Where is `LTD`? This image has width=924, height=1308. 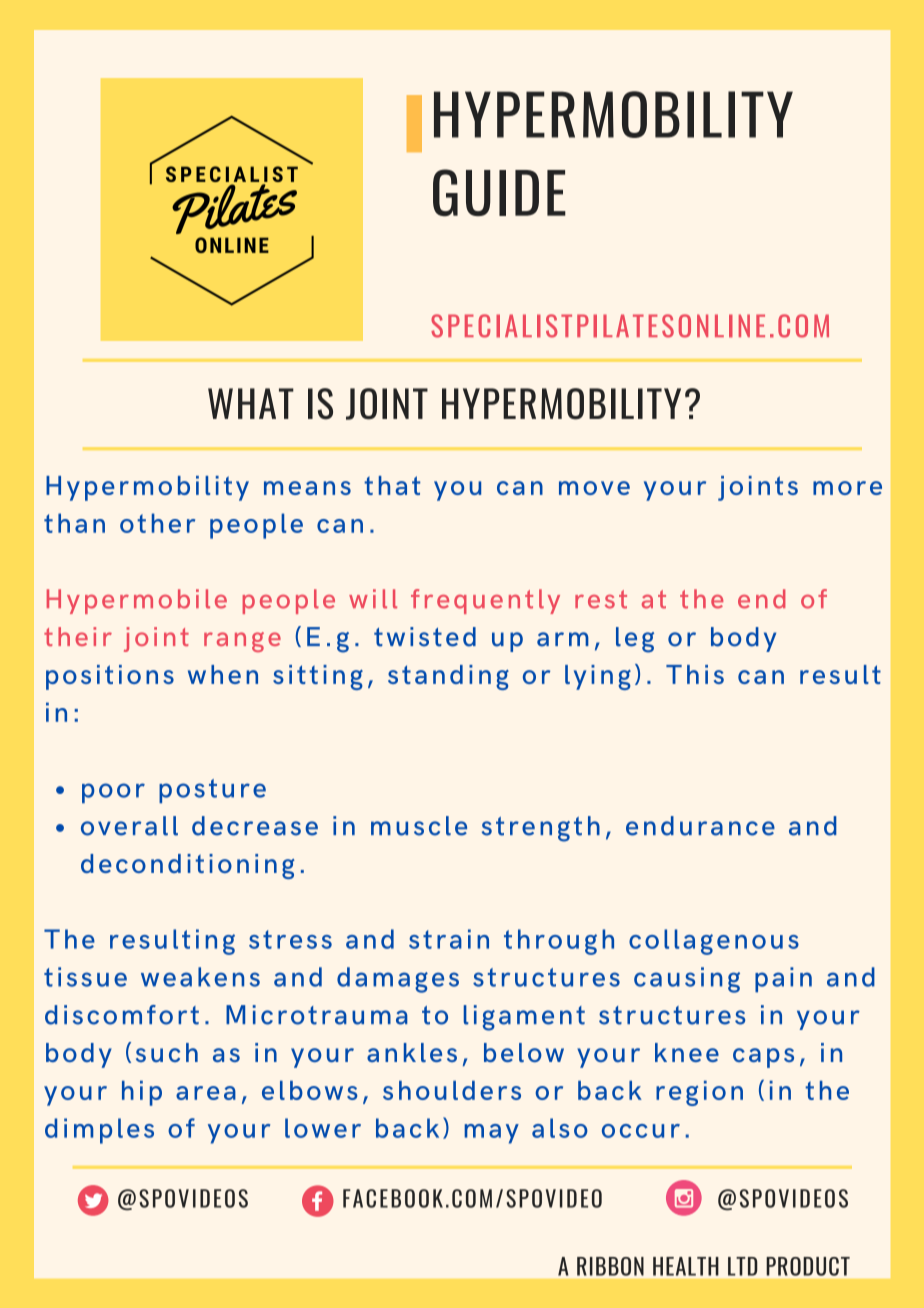
LTD is located at coordinates (742, 1266).
